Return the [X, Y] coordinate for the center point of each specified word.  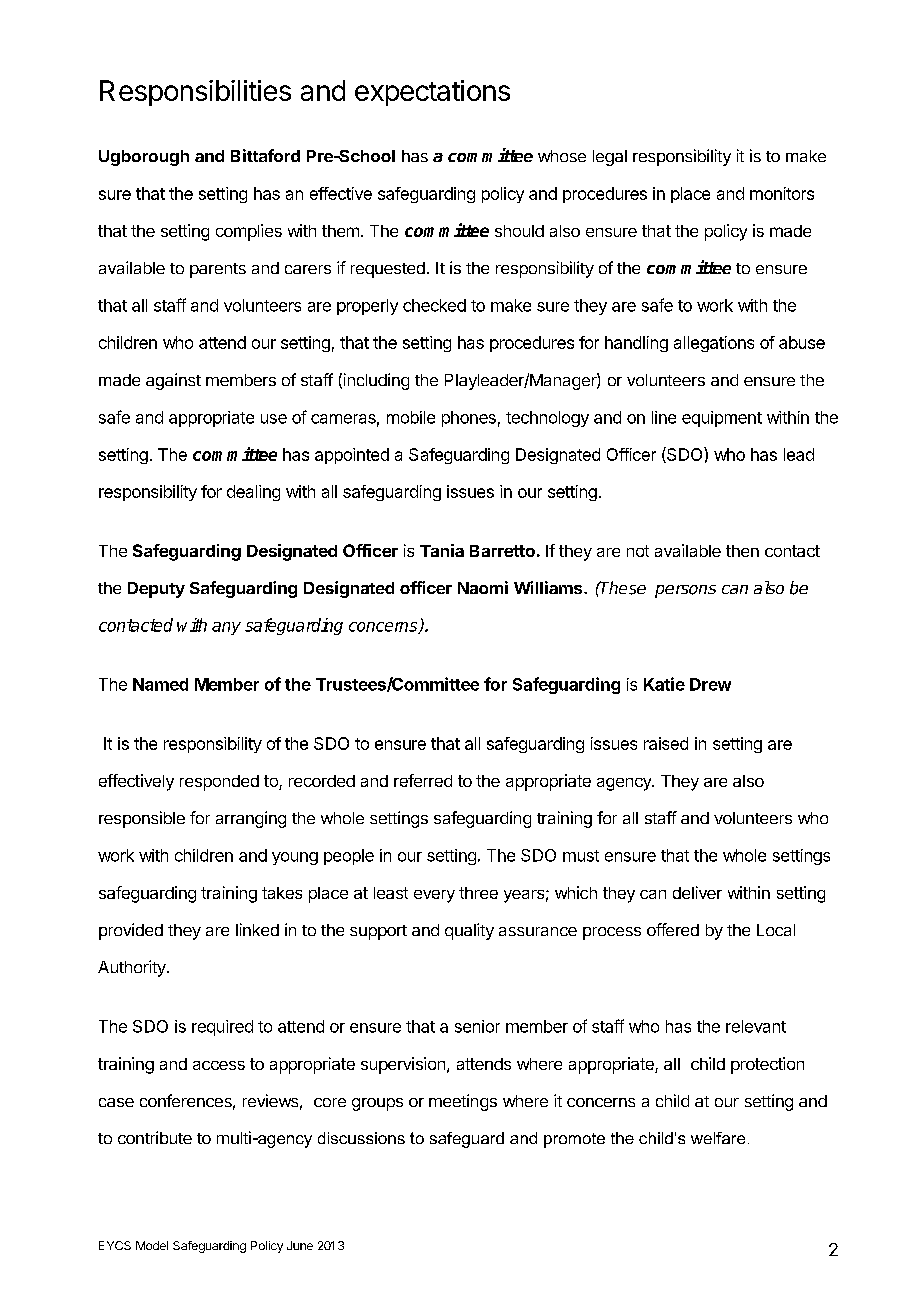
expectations [432, 93]
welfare [718, 1138]
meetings [463, 1102]
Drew [710, 684]
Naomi [483, 587]
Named [160, 684]
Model [152, 1245]
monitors [782, 193]
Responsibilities [195, 93]
